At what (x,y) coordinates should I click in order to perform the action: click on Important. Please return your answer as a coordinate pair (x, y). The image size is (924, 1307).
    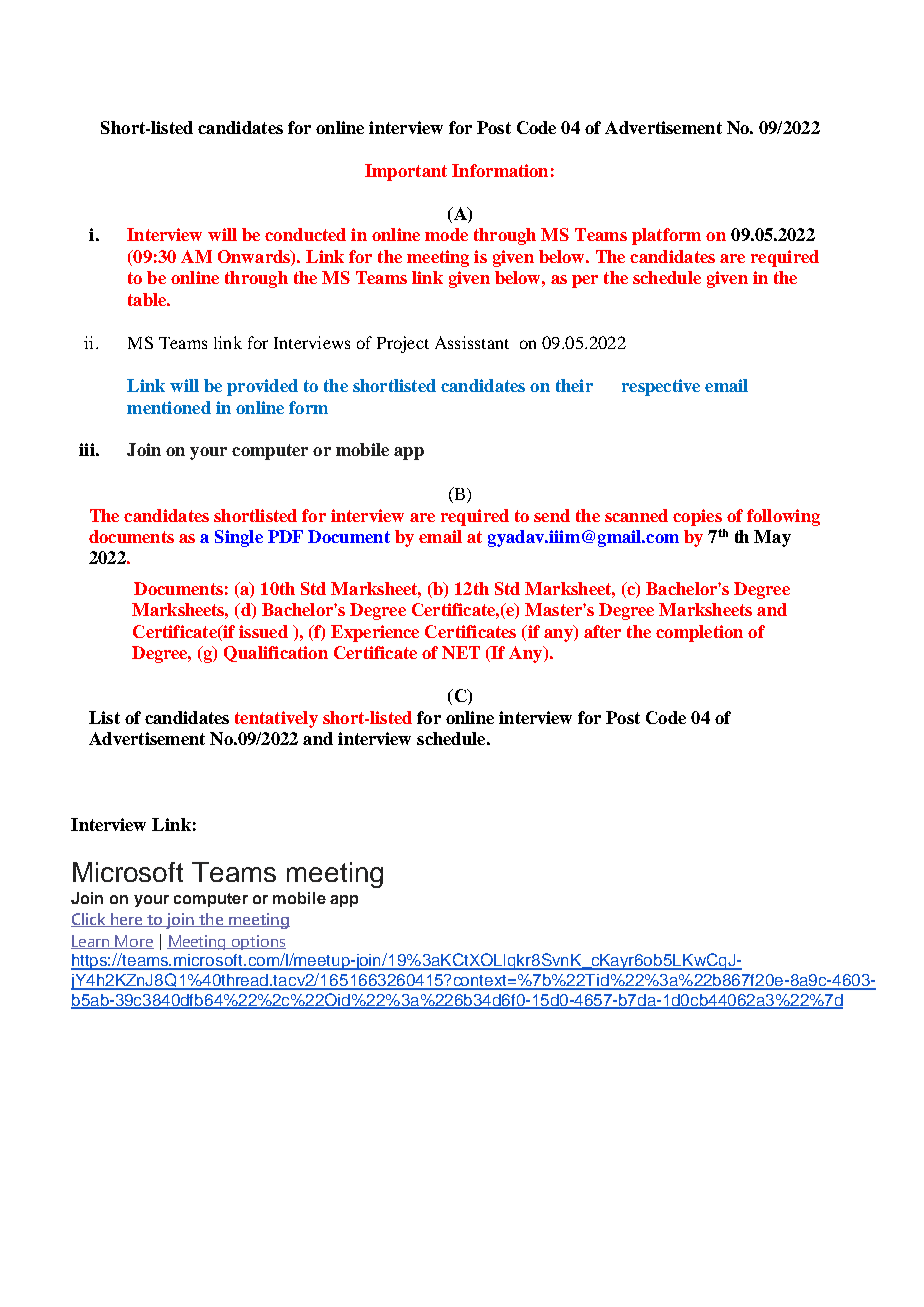
    Looking at the image, I should click on (406, 172).
